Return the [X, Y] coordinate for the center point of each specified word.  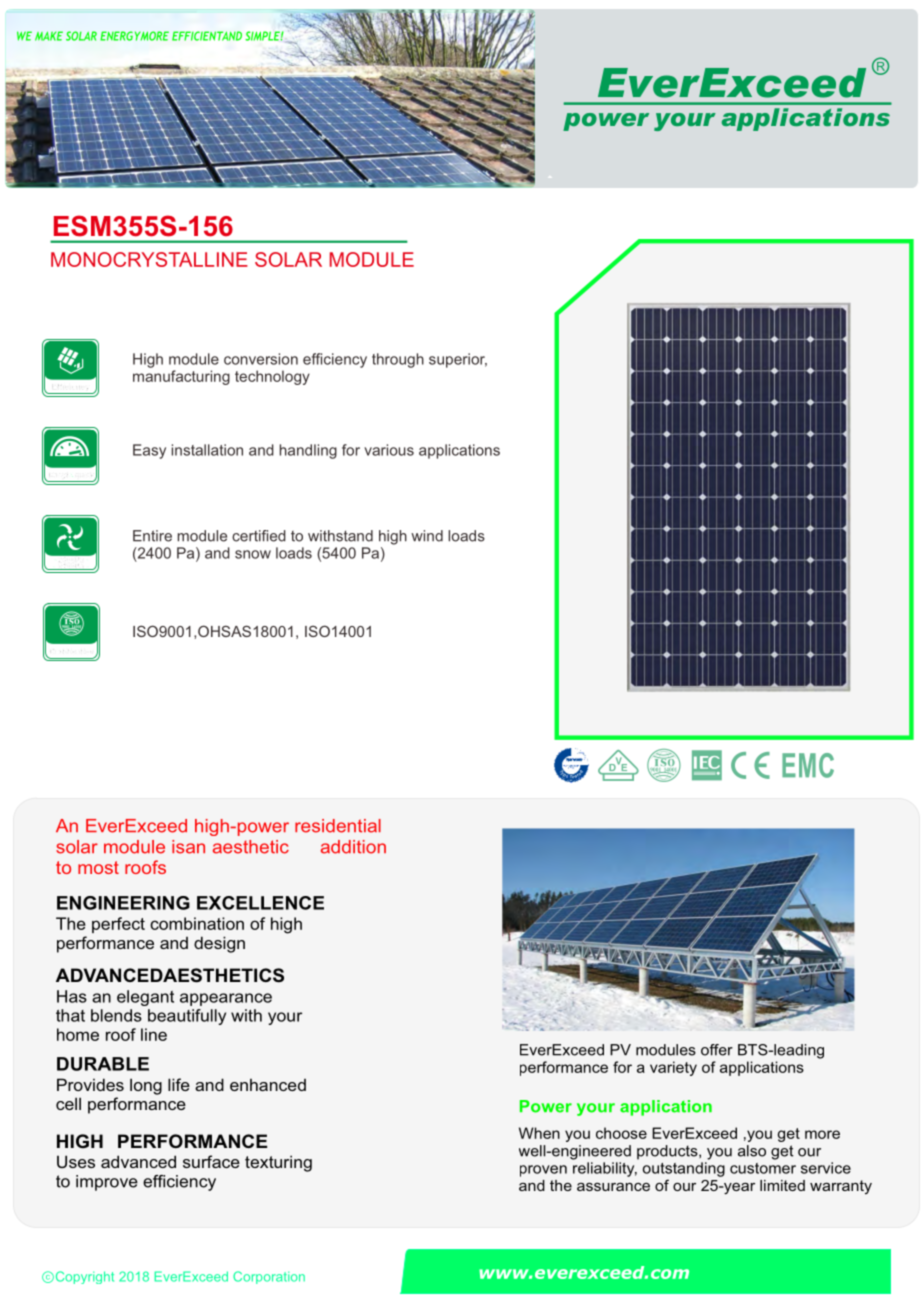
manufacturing [181, 377]
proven [543, 1171]
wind [427, 536]
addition [353, 847]
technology [272, 377]
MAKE [49, 36]
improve [107, 1183]
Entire [152, 536]
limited [782, 1185]
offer [717, 1050]
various [389, 450]
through [398, 360]
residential [338, 826]
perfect [118, 925]
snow [253, 554]
